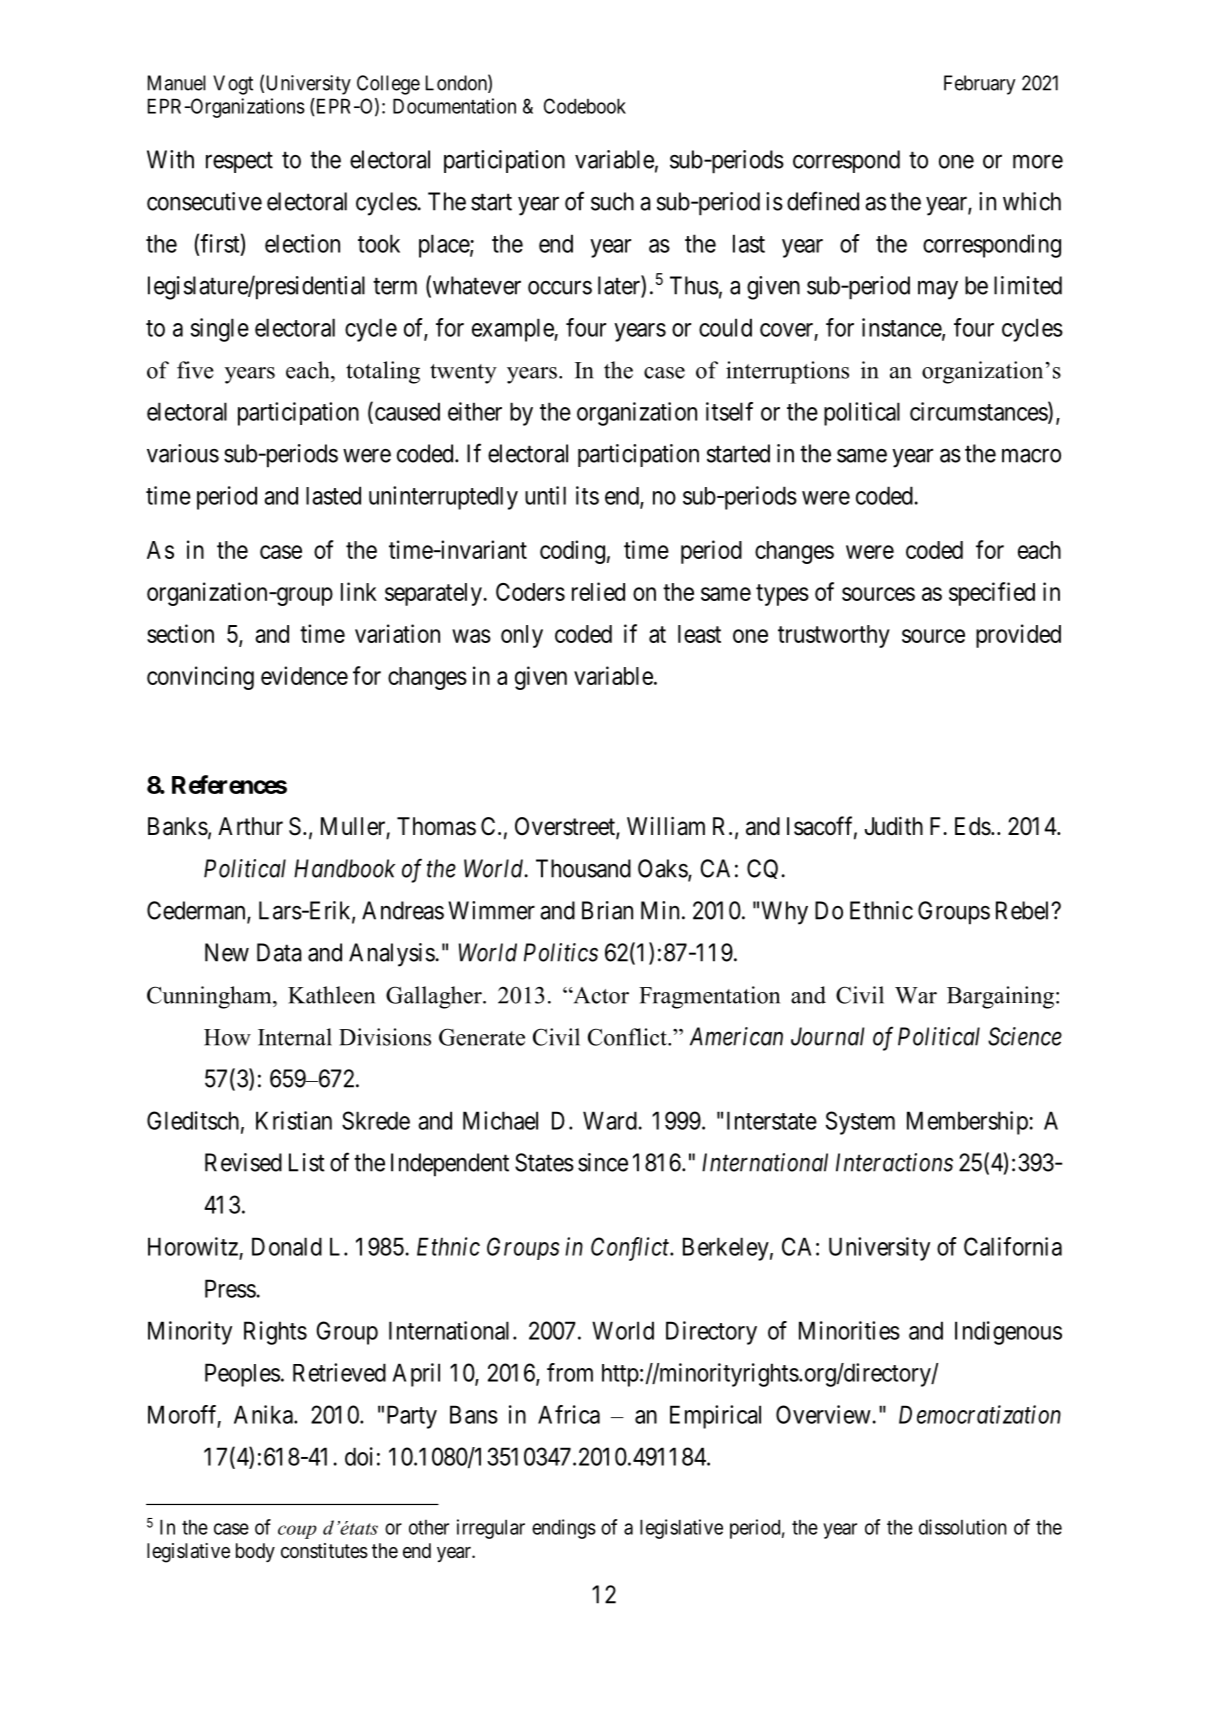 The height and width of the image is (1709, 1208). Describe the element at coordinates (598, 591) in the image. I see `relied` at that location.
